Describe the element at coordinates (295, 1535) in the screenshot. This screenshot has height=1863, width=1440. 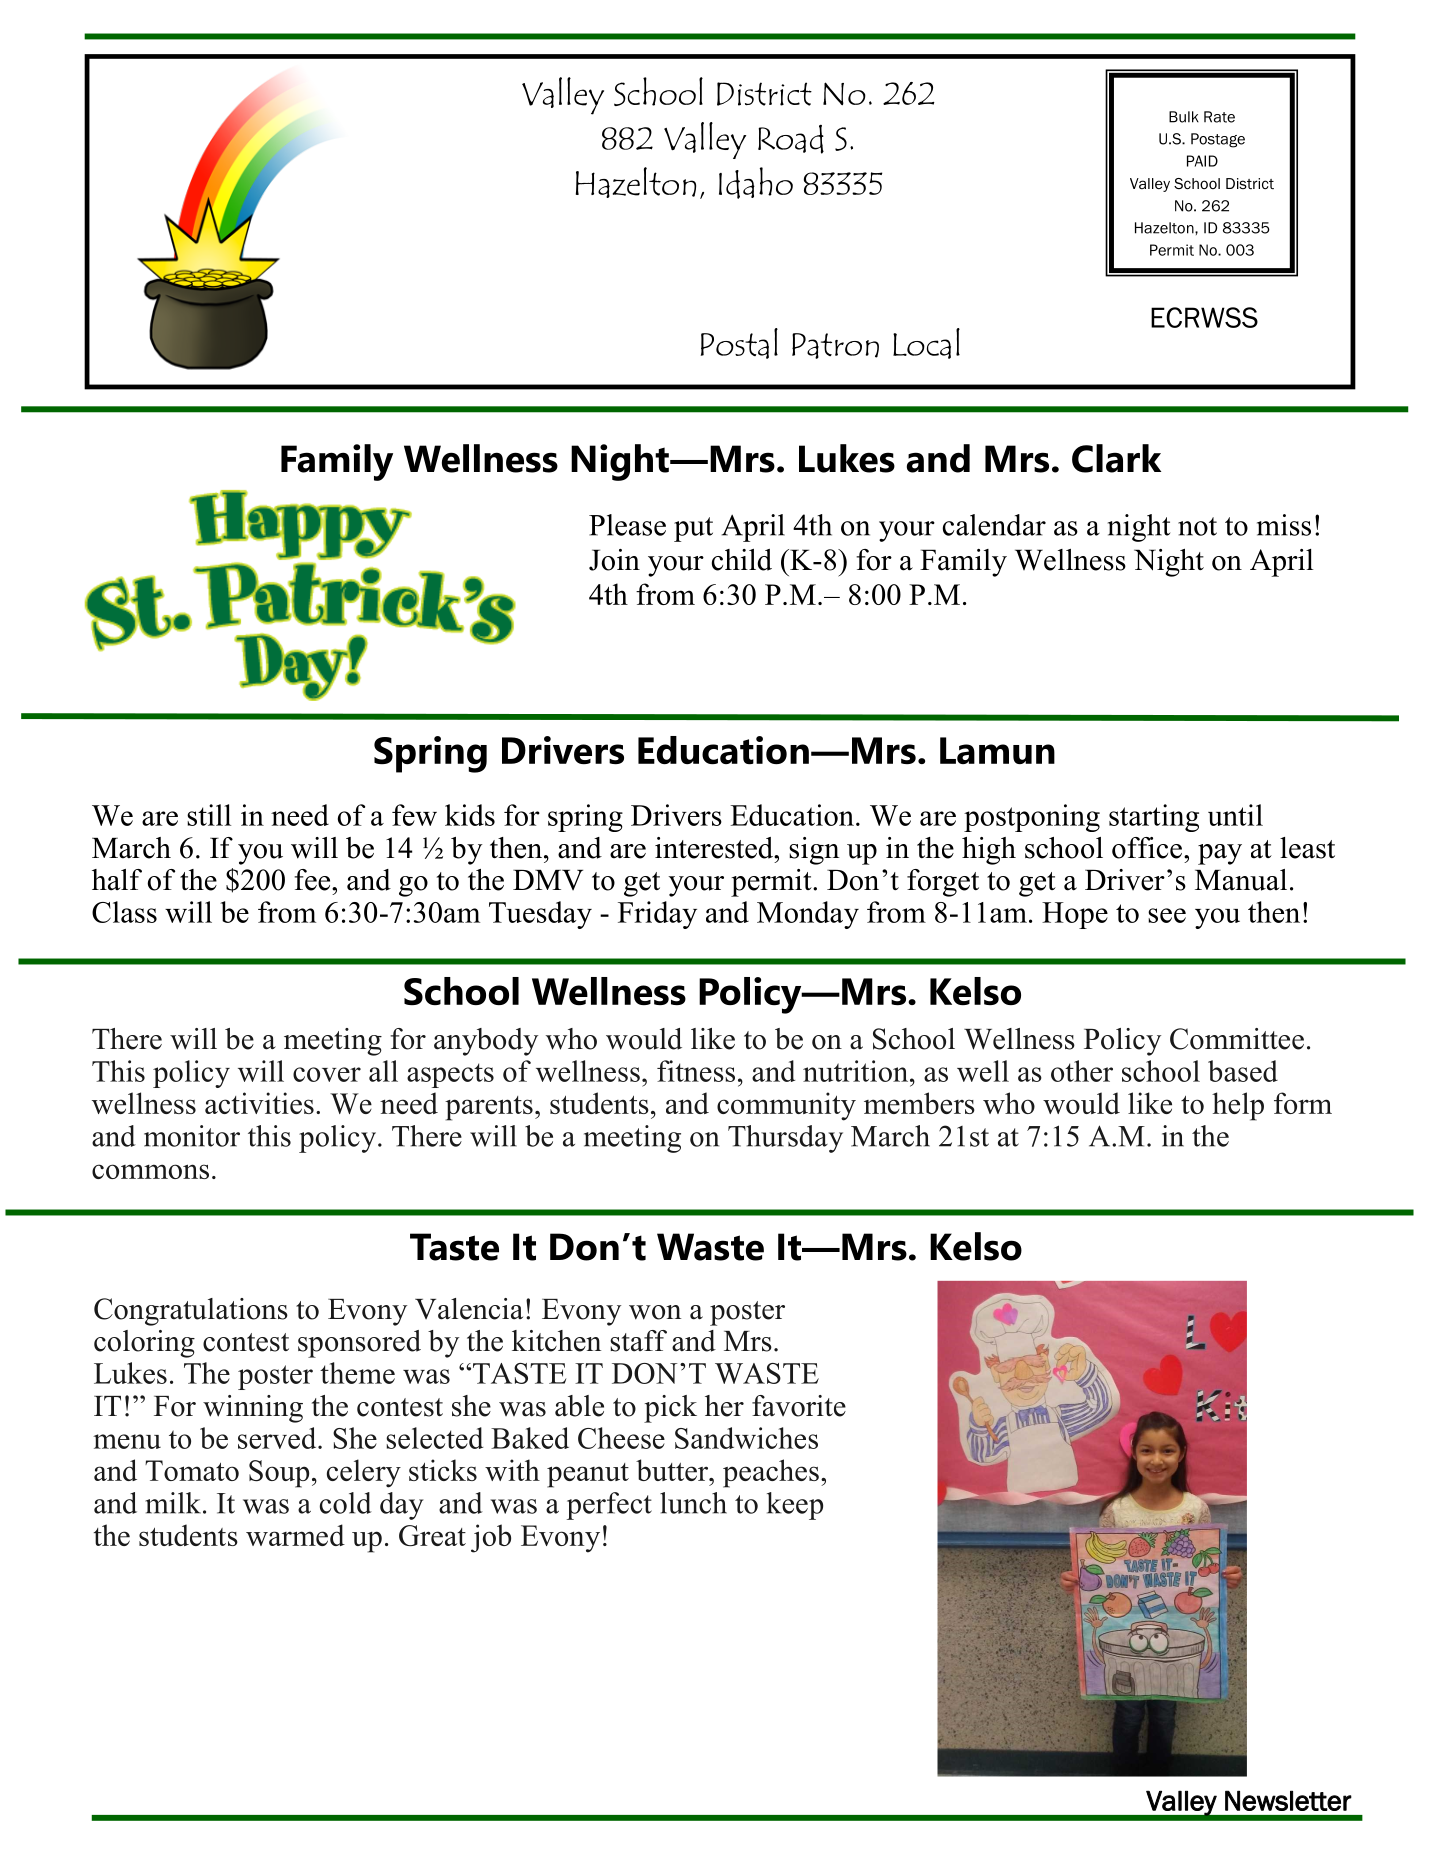
I see `warmed` at that location.
